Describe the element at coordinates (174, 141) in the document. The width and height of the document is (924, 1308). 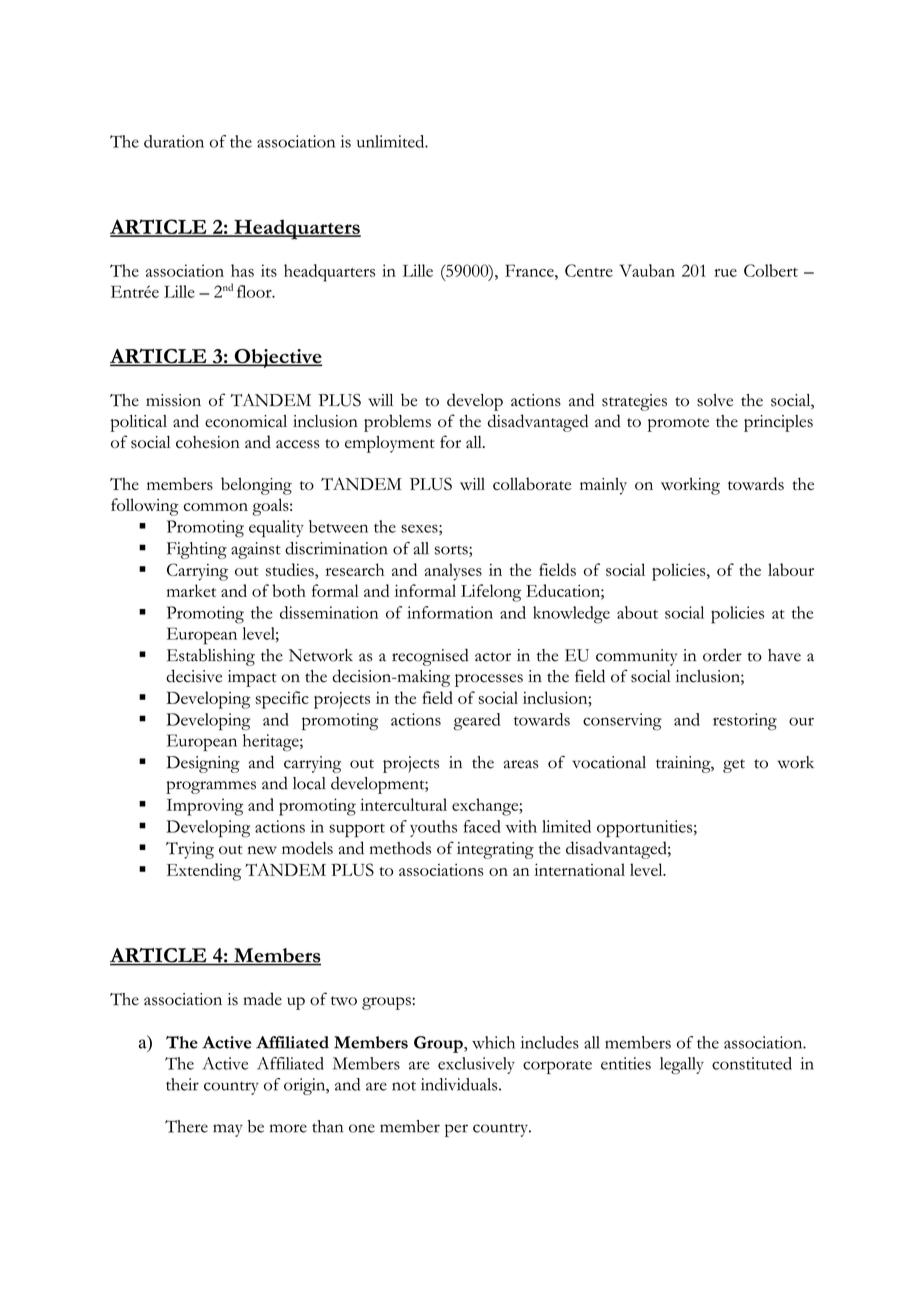
I see `duration` at that location.
